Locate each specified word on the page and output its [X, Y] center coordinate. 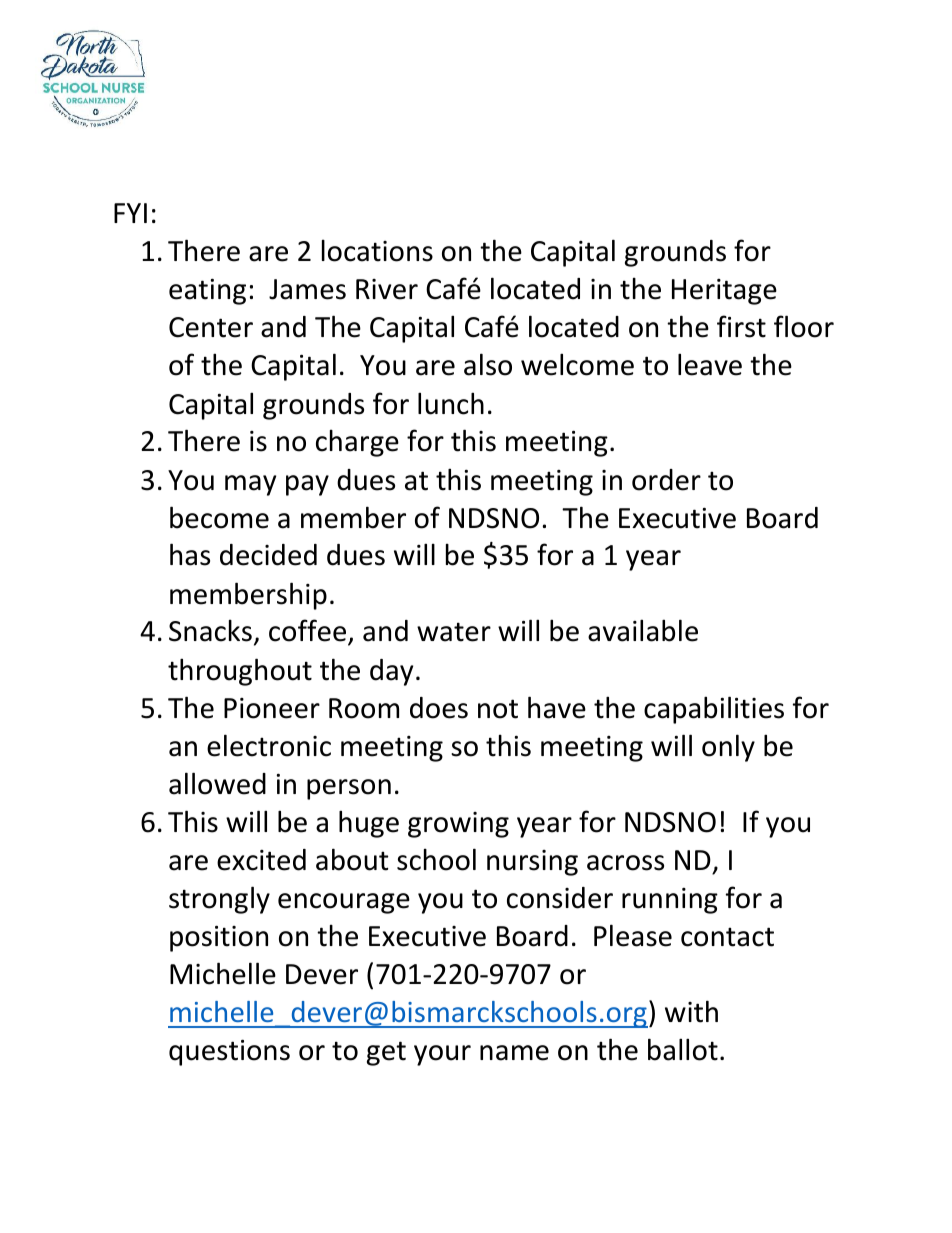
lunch [451, 403]
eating [207, 292]
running [670, 901]
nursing [532, 863]
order [666, 480]
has [190, 554]
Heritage [724, 292]
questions [229, 1053]
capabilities [714, 710]
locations [377, 251]
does [439, 708]
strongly [219, 900]
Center [211, 327]
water [454, 632]
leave [710, 364]
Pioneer [272, 708]
